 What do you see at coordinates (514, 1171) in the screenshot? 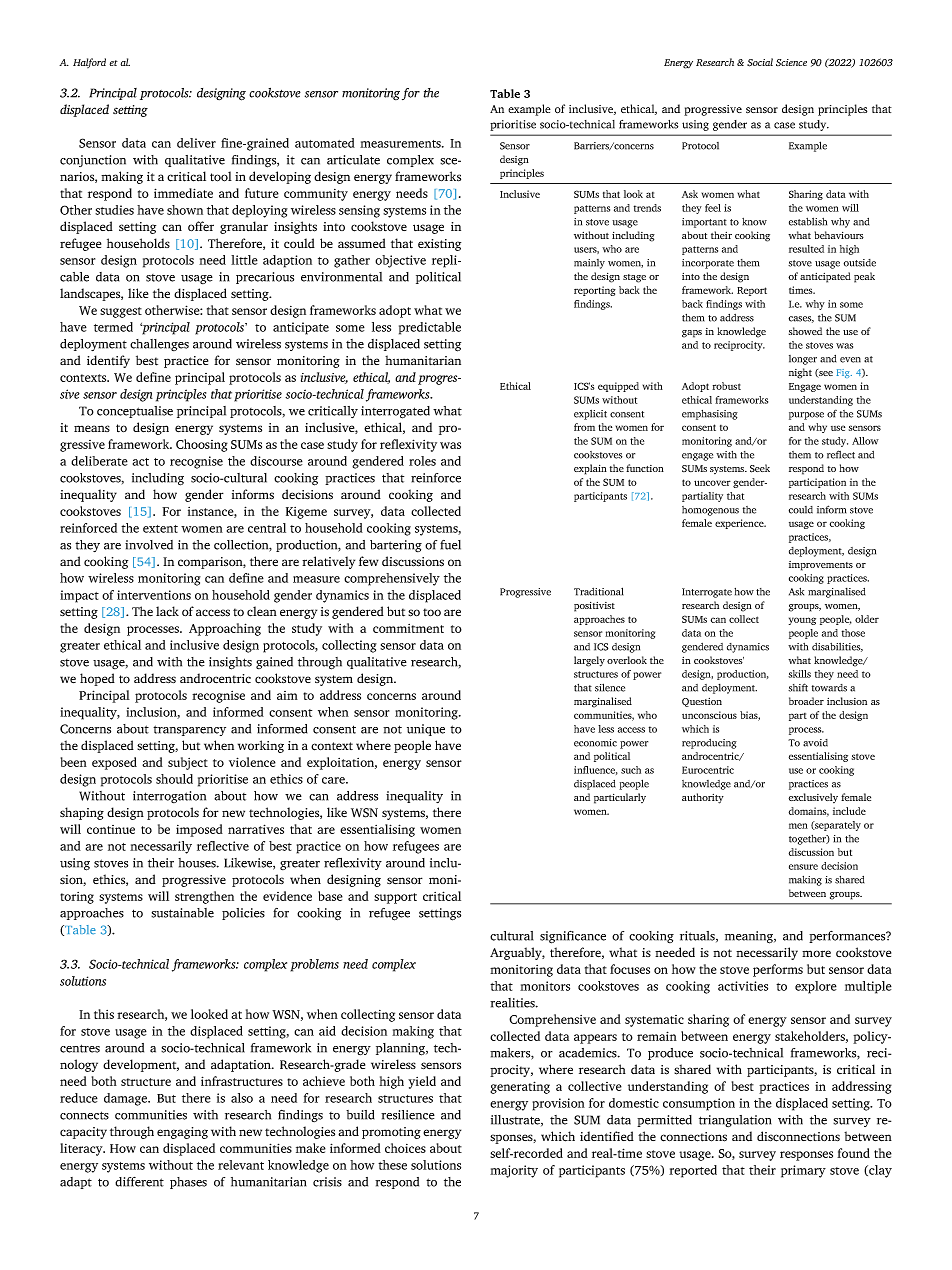
I see `majority` at bounding box center [514, 1171].
